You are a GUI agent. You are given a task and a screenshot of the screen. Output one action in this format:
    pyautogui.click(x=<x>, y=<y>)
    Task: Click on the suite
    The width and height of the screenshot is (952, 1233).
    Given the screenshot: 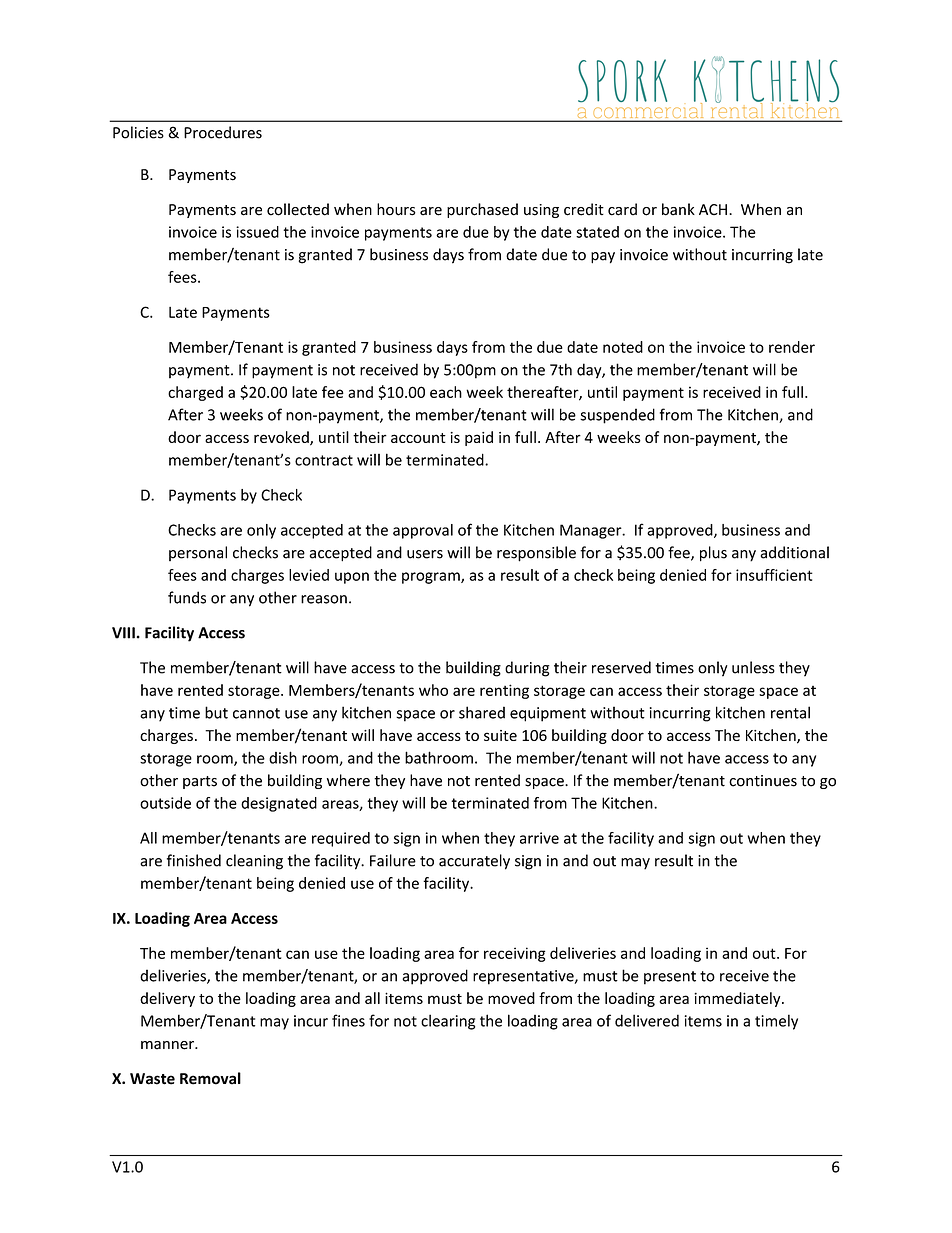 What is the action you would take?
    pyautogui.click(x=500, y=735)
